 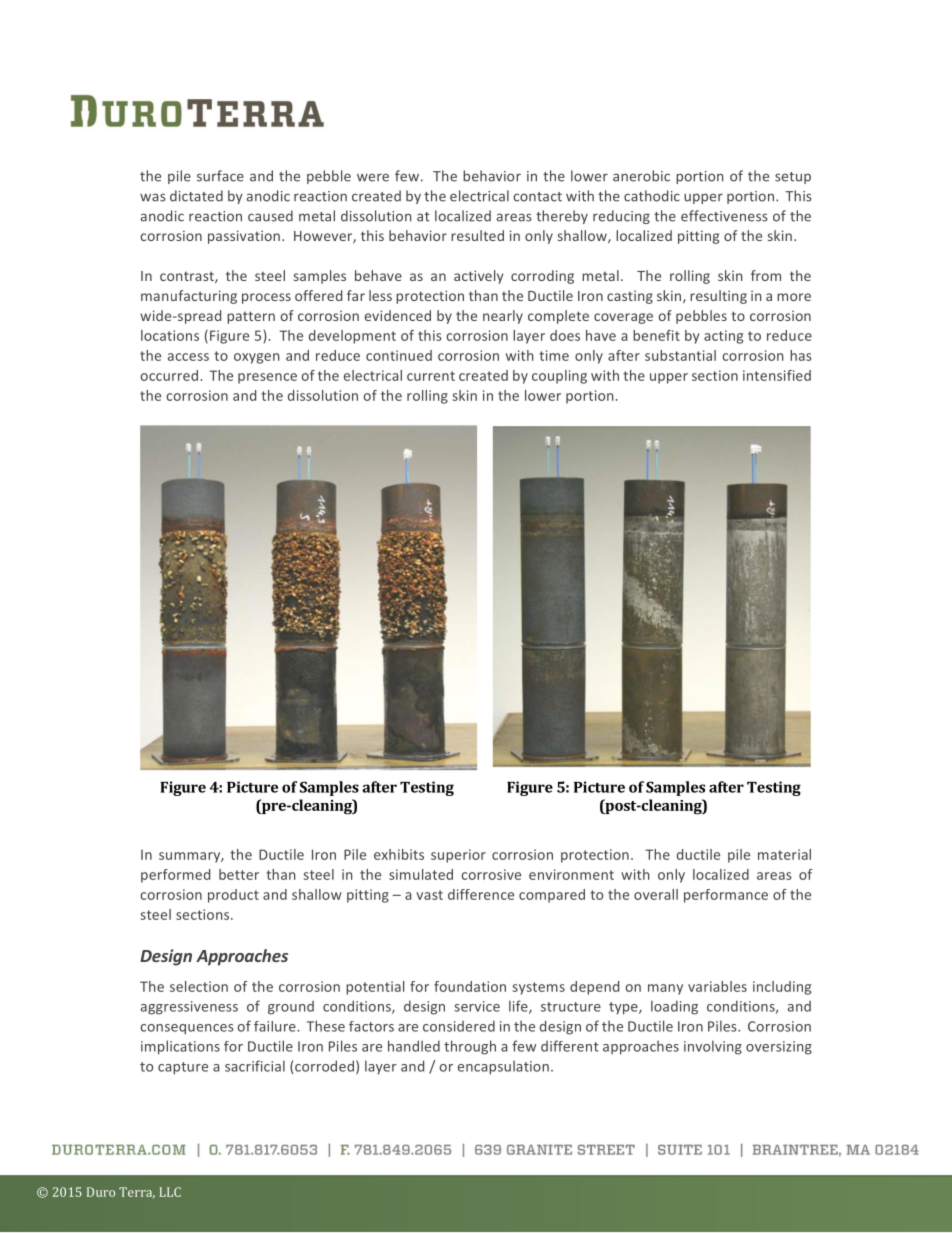 I want to click on performed, so click(x=175, y=876).
